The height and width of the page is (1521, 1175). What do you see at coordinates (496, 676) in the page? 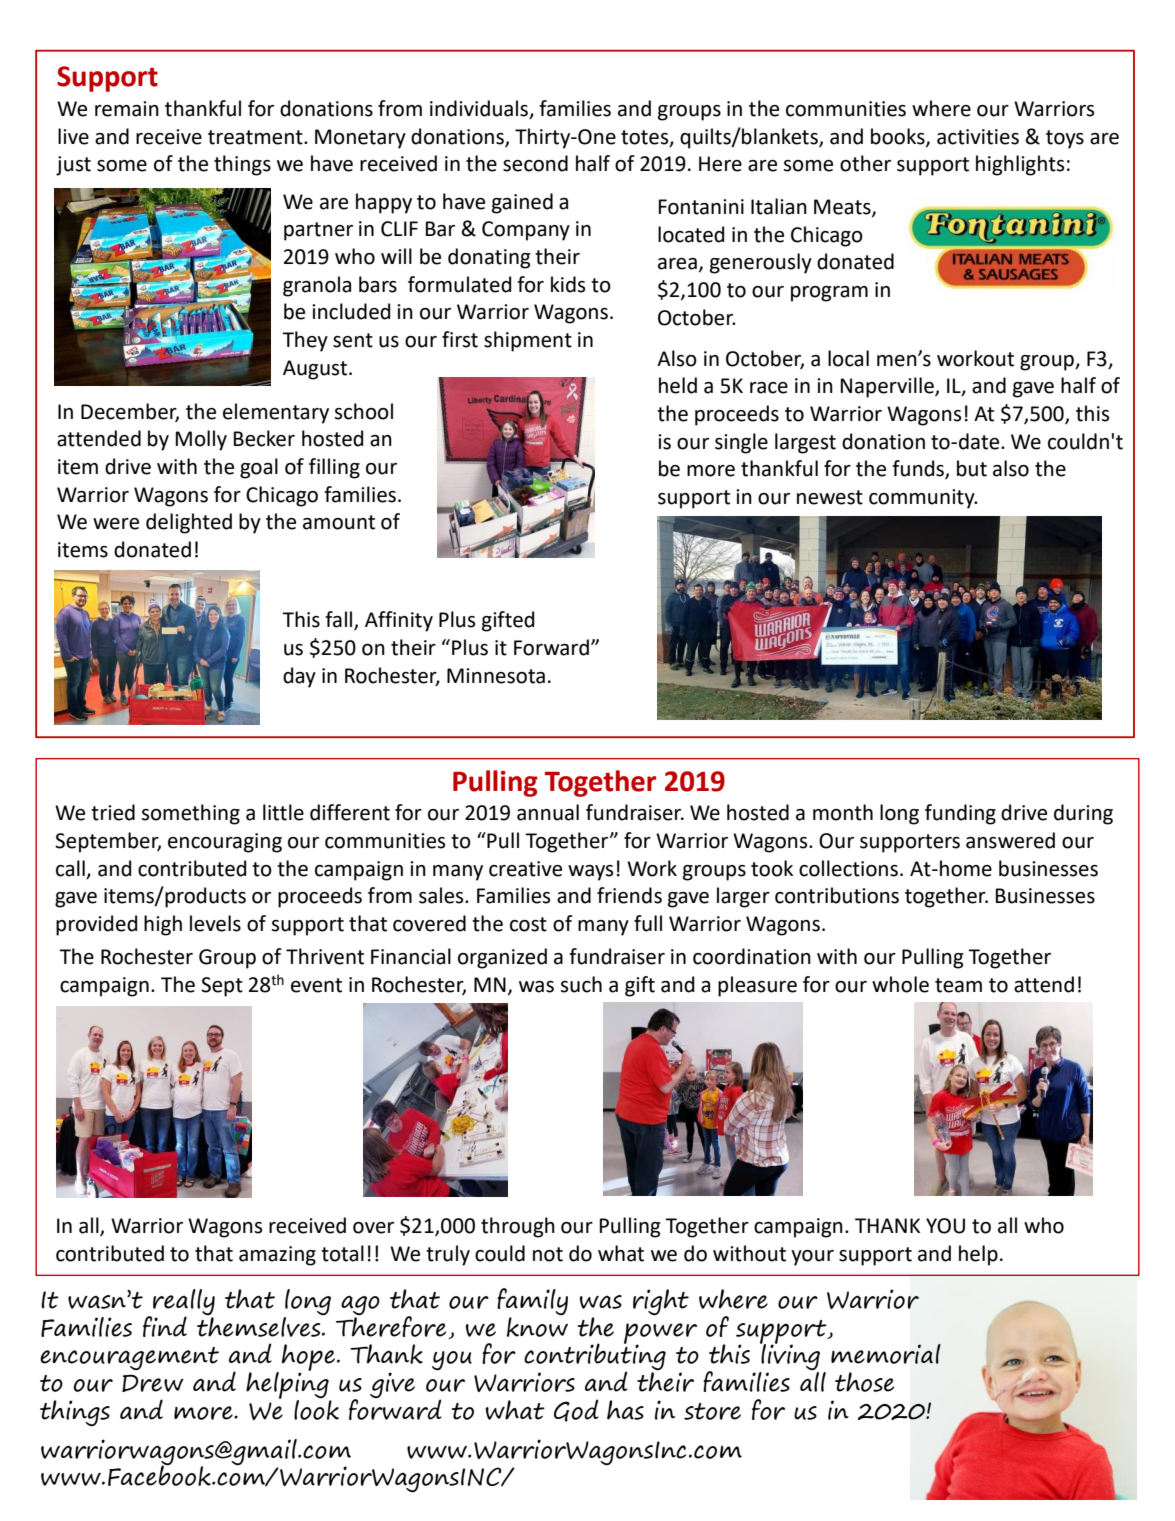
I see `Minnesota` at bounding box center [496, 676].
